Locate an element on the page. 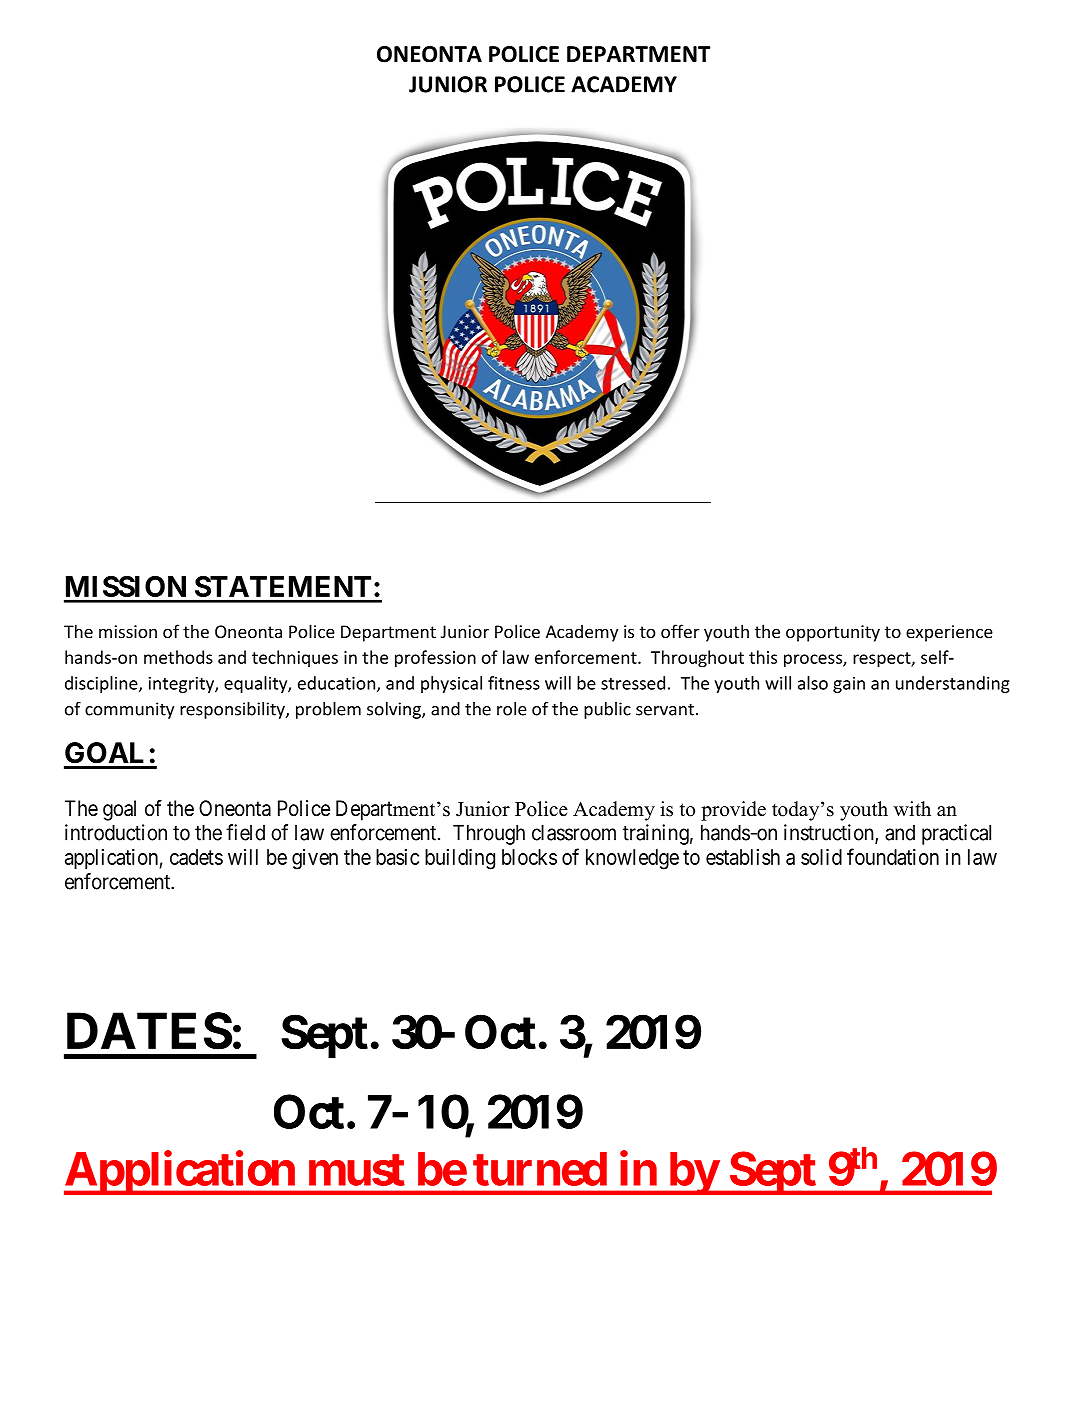 This image has width=1086, height=1405. building is located at coordinates (460, 859).
